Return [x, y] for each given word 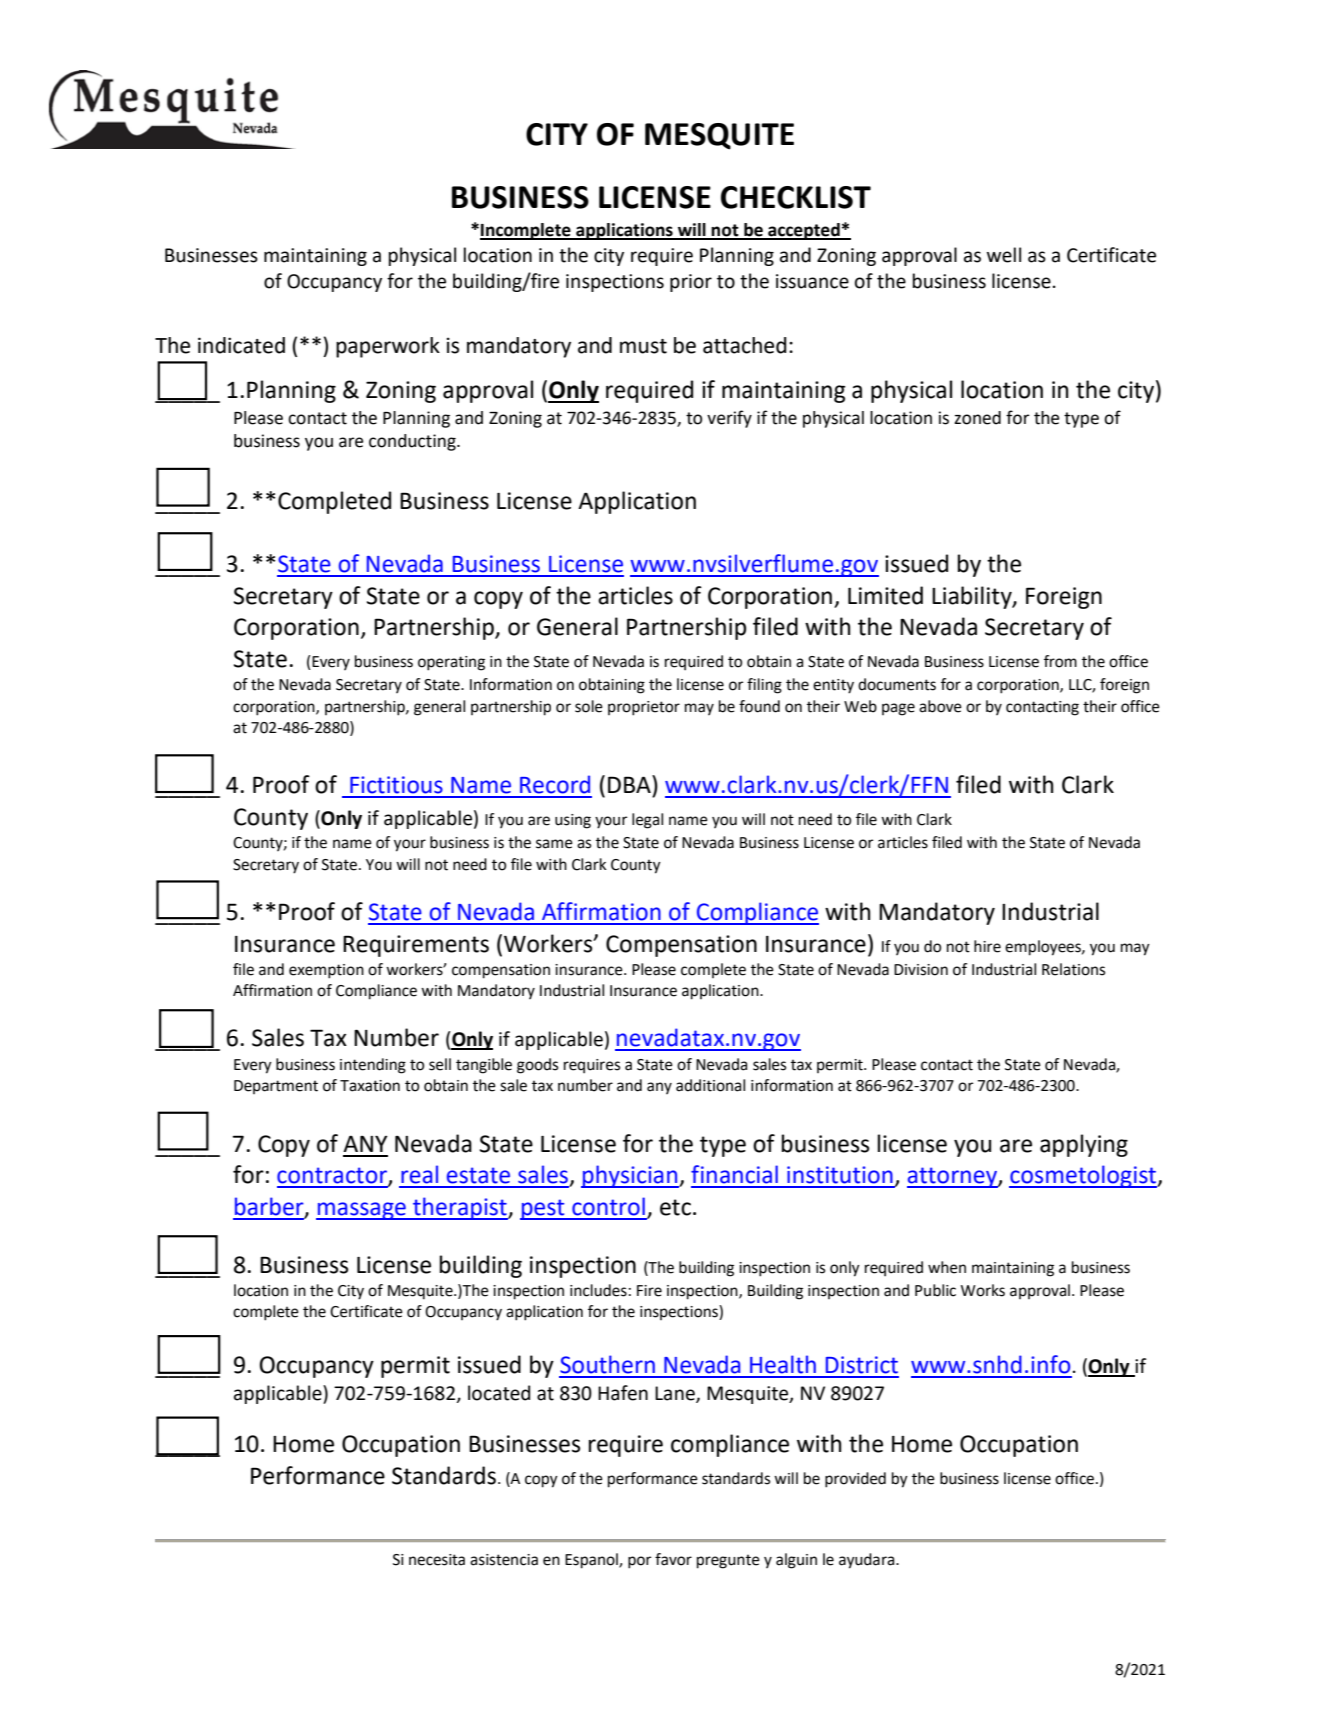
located [499, 1393]
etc [675, 1207]
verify [729, 419]
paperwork [388, 347]
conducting [413, 442]
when [947, 1267]
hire [987, 946]
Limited [885, 595]
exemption [326, 971]
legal [647, 821]
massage [362, 1211]
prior [691, 283]
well [1004, 255]
